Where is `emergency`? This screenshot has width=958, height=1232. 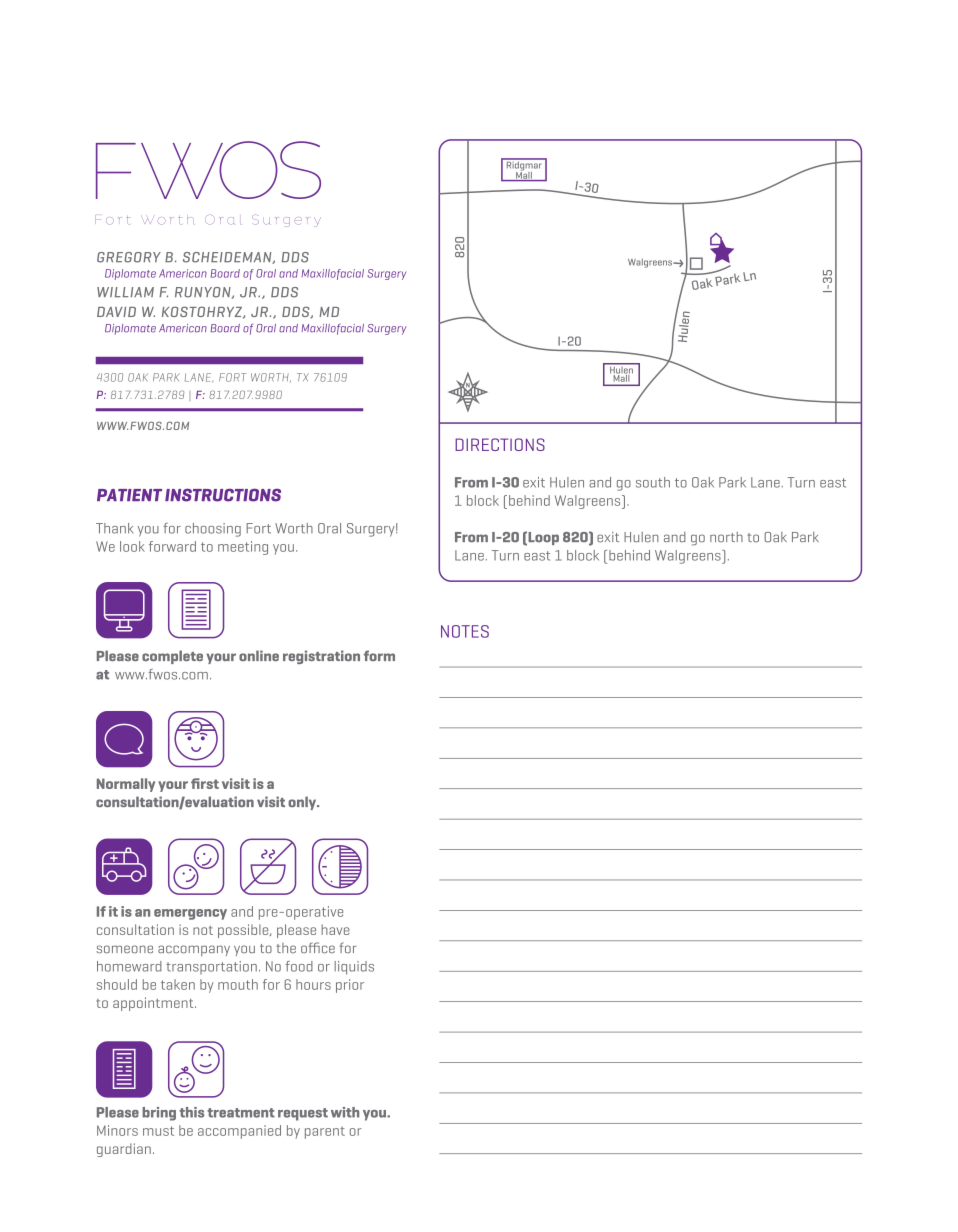
emergency is located at coordinates (190, 914).
